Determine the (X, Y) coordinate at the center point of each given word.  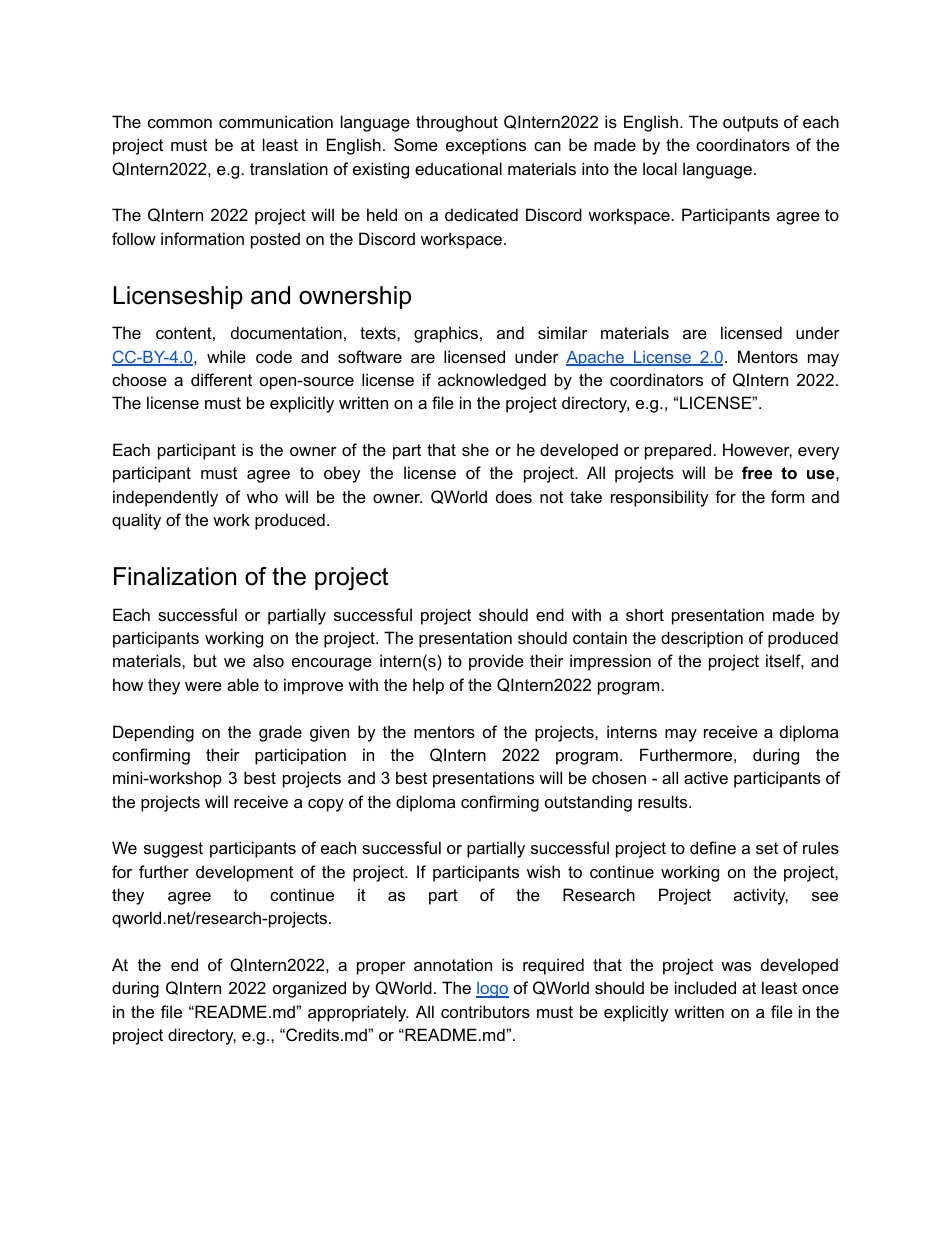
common (180, 123)
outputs (750, 124)
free (757, 472)
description (702, 639)
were (203, 686)
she (475, 449)
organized (309, 989)
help (428, 686)
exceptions (486, 146)
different (221, 379)
